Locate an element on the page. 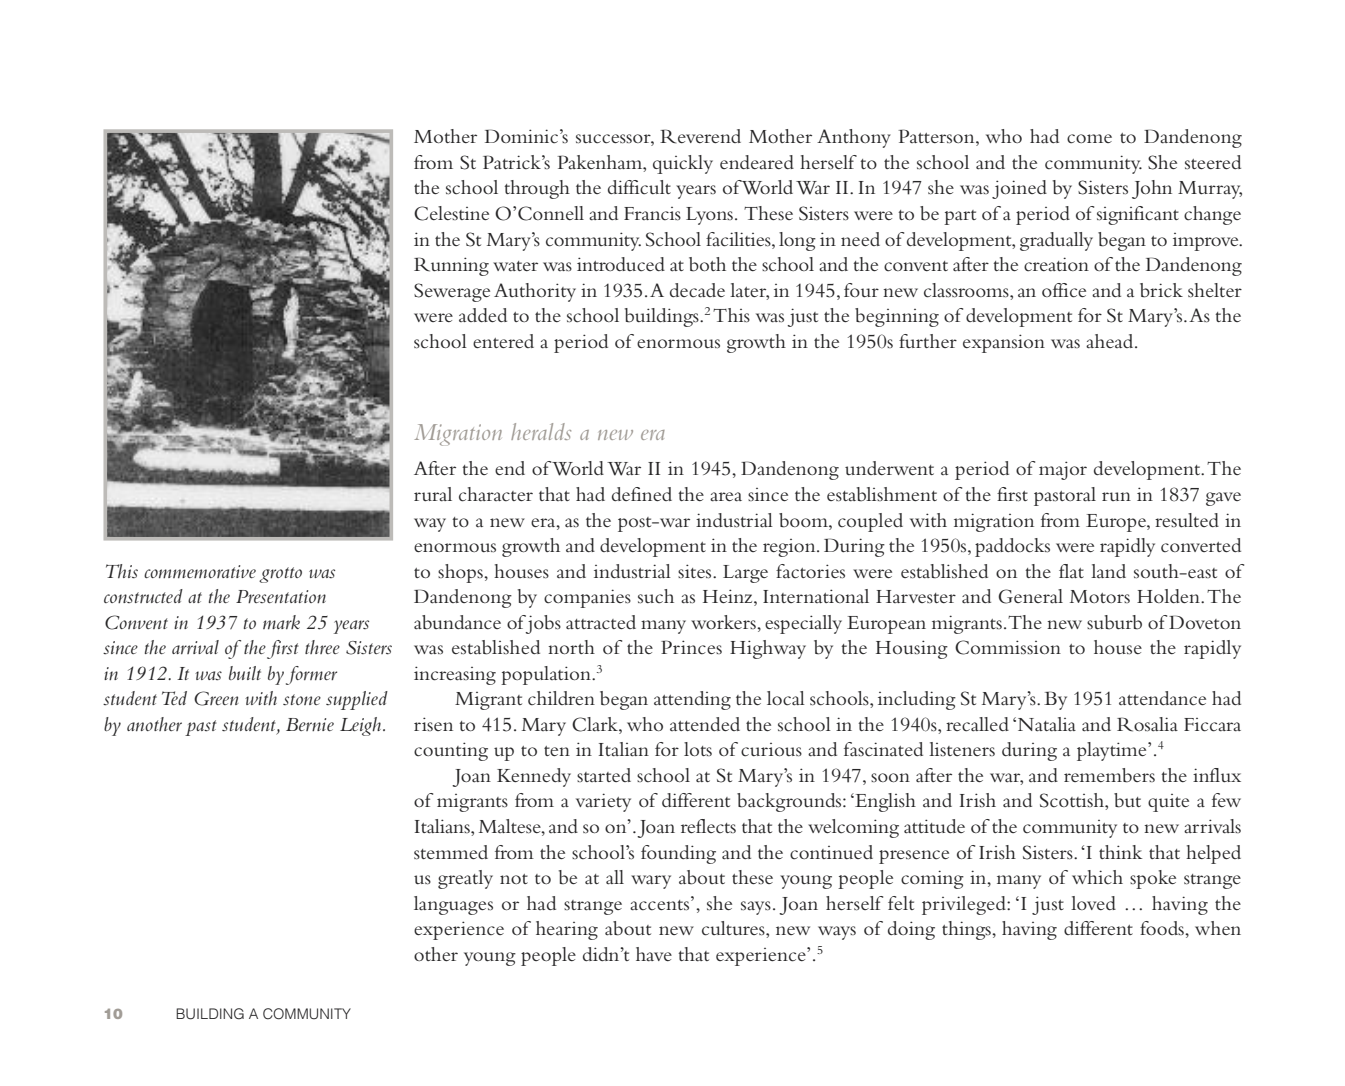 The image size is (1345, 1086). sites is located at coordinates (696, 571).
